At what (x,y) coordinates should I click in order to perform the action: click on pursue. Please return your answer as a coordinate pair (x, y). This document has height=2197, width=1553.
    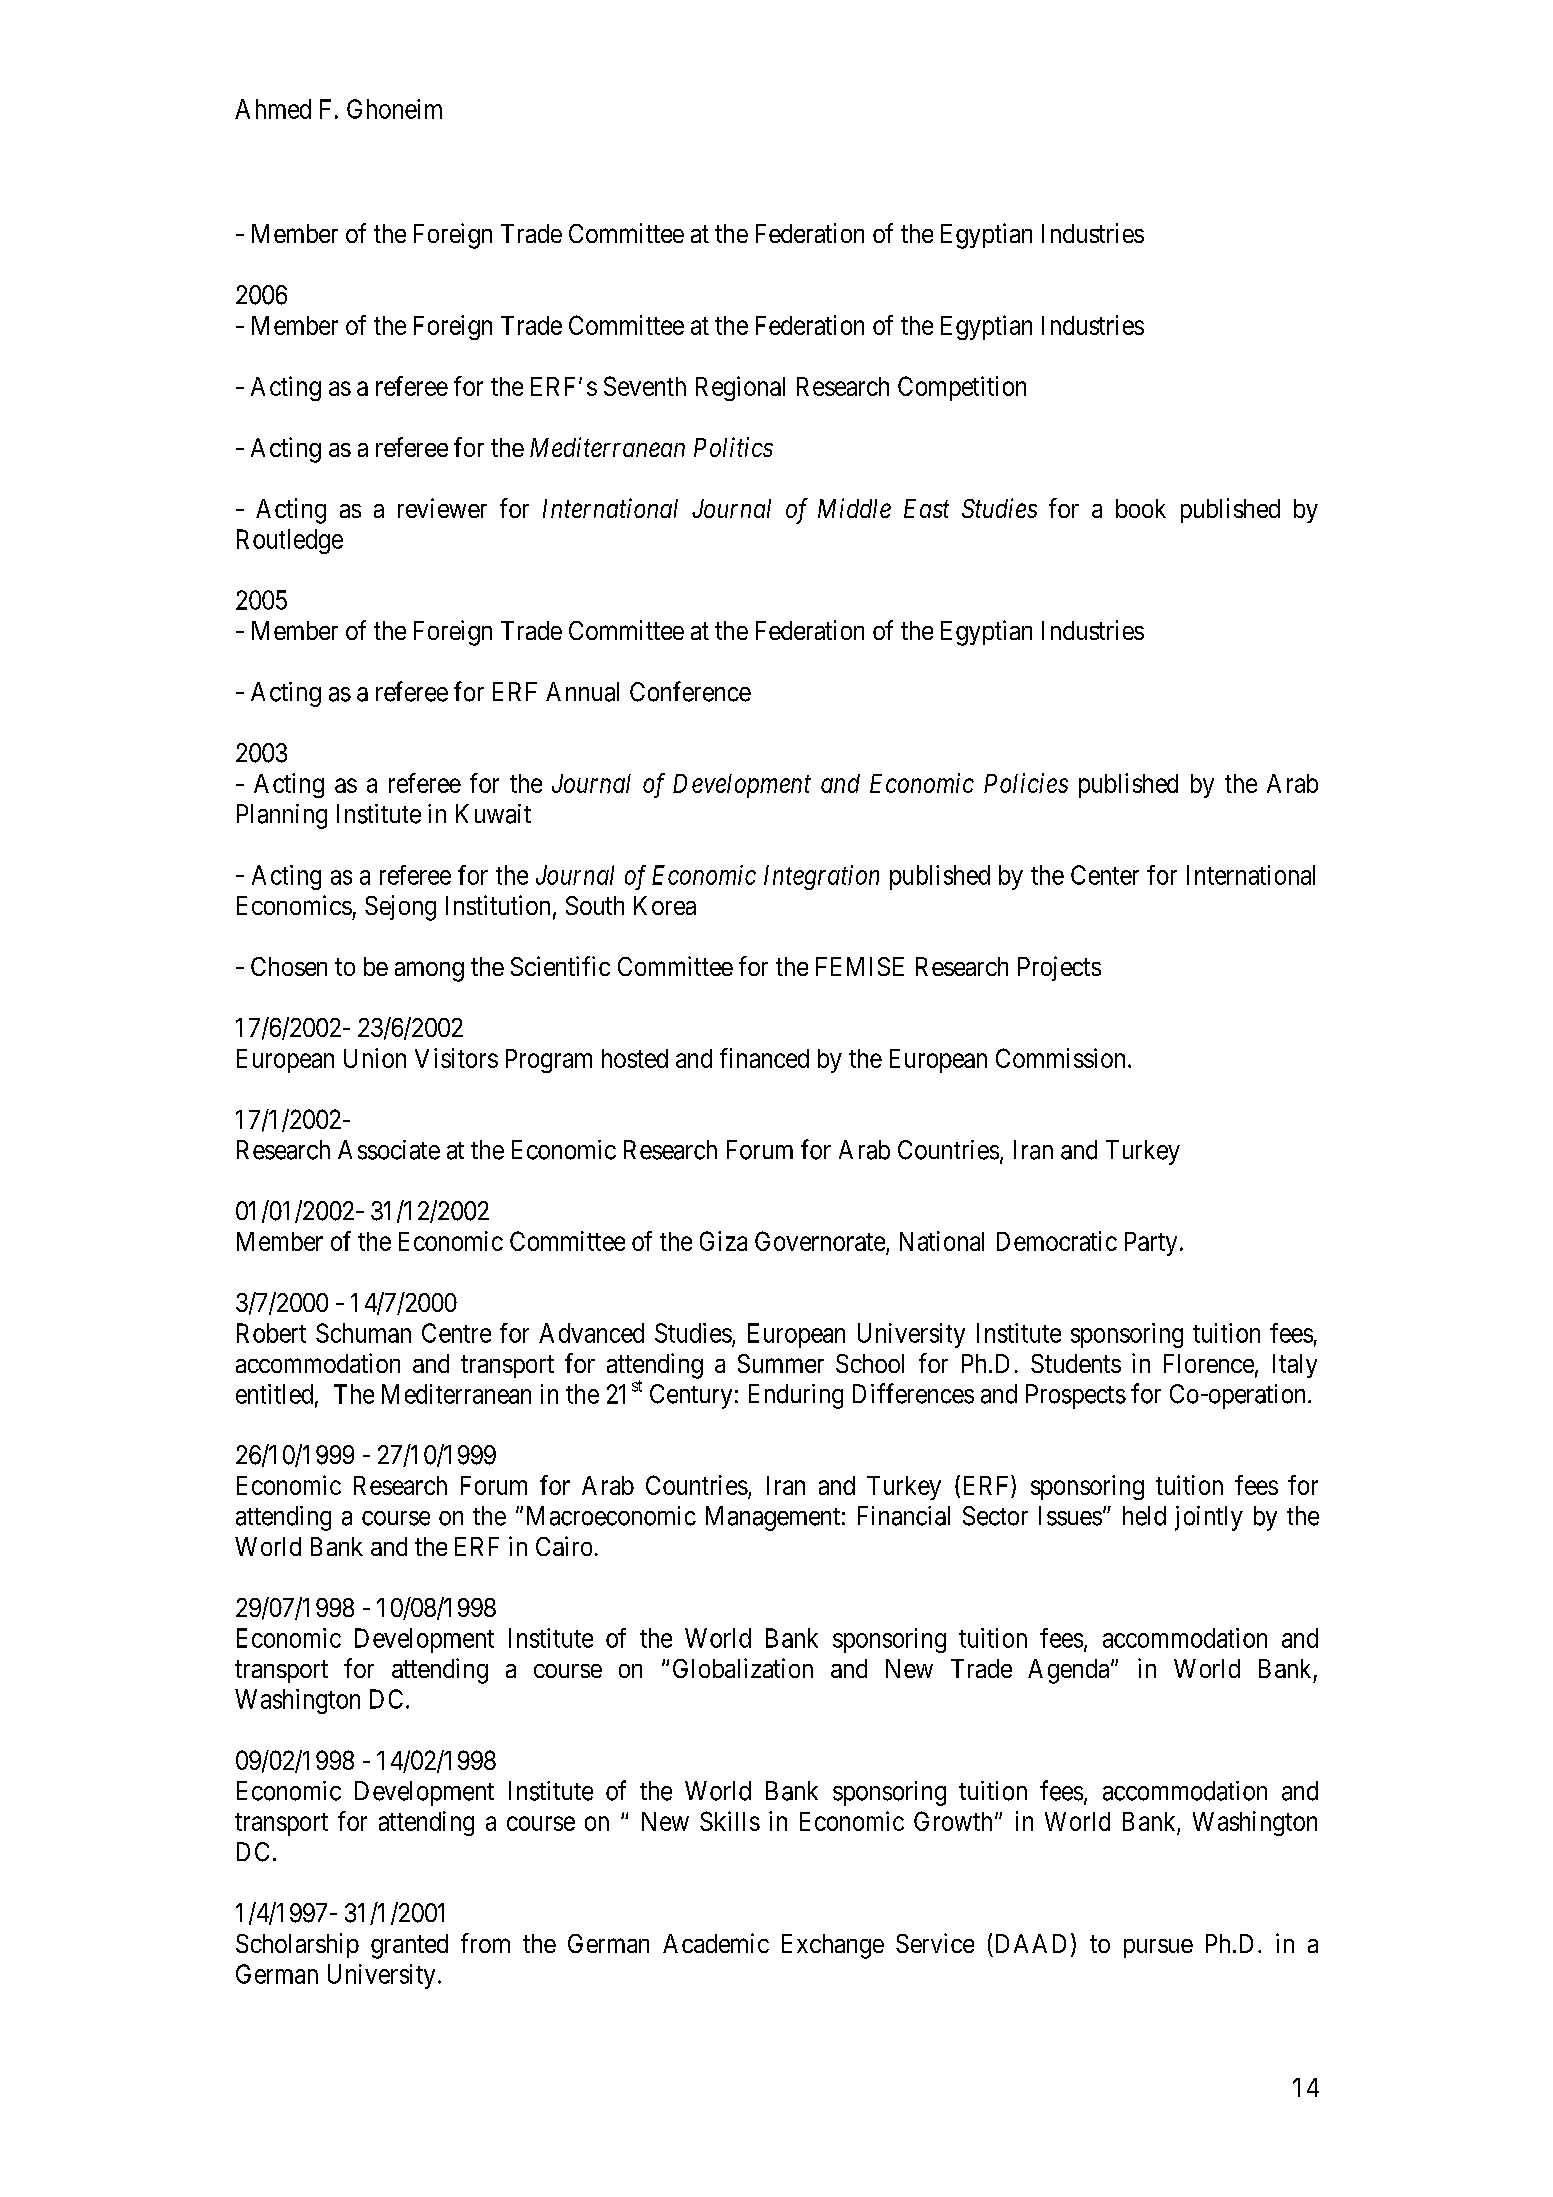
    Looking at the image, I should click on (1158, 1948).
